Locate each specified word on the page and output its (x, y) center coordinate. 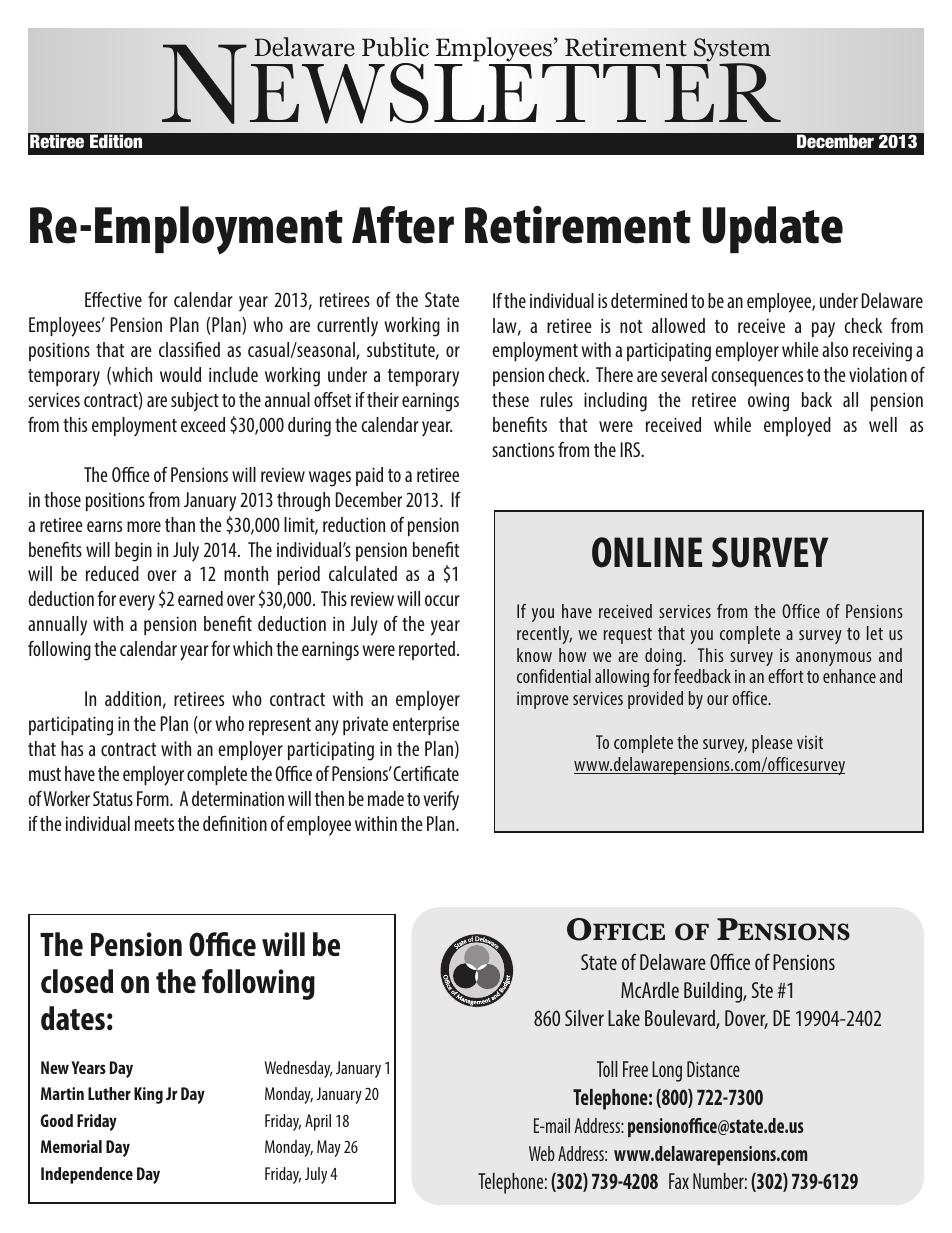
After (403, 225)
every (137, 603)
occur (442, 600)
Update (773, 229)
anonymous (834, 659)
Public (395, 47)
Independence (87, 1175)
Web (542, 1153)
